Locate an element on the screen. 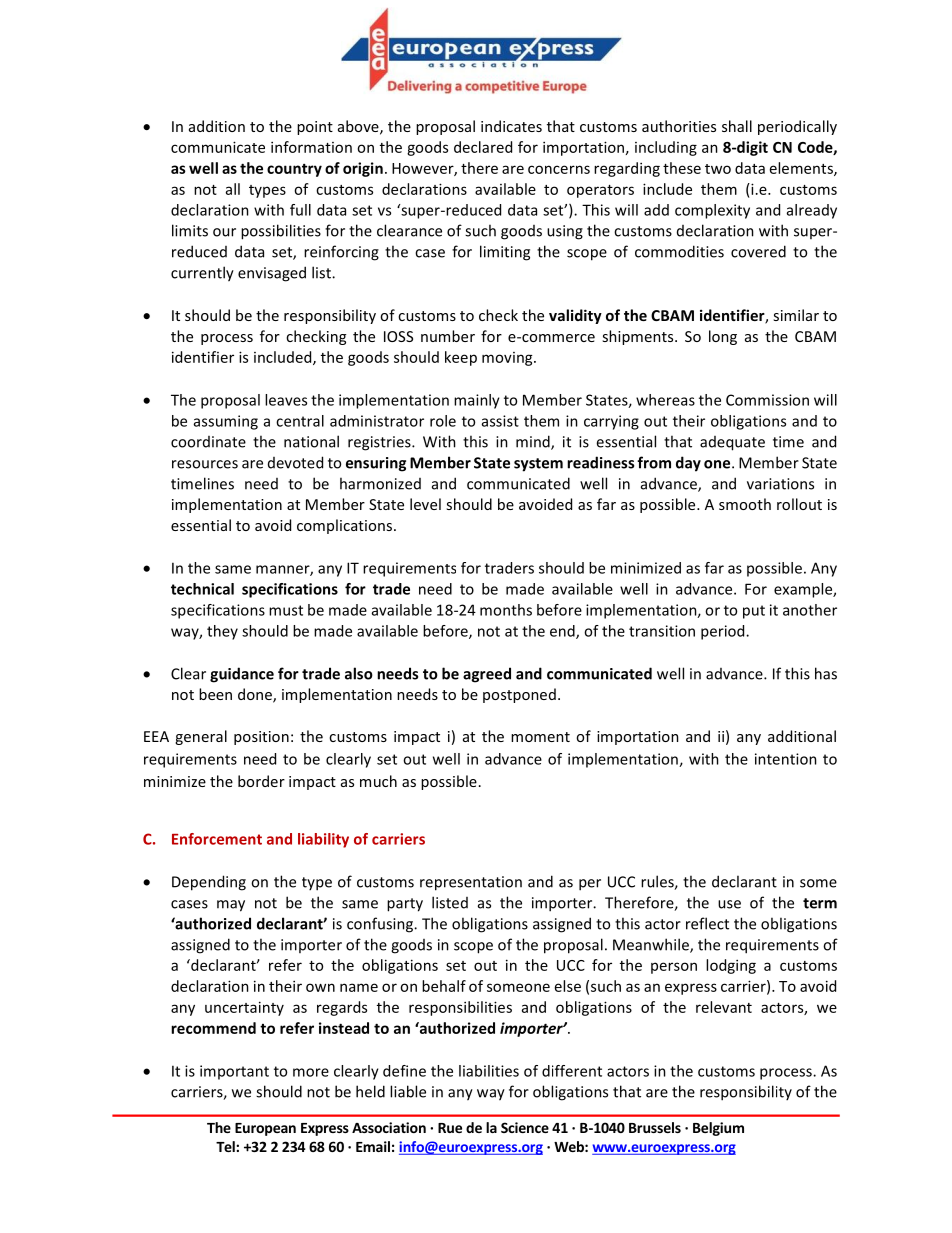 The width and height of the screenshot is (952, 1233). country is located at coordinates (294, 170).
